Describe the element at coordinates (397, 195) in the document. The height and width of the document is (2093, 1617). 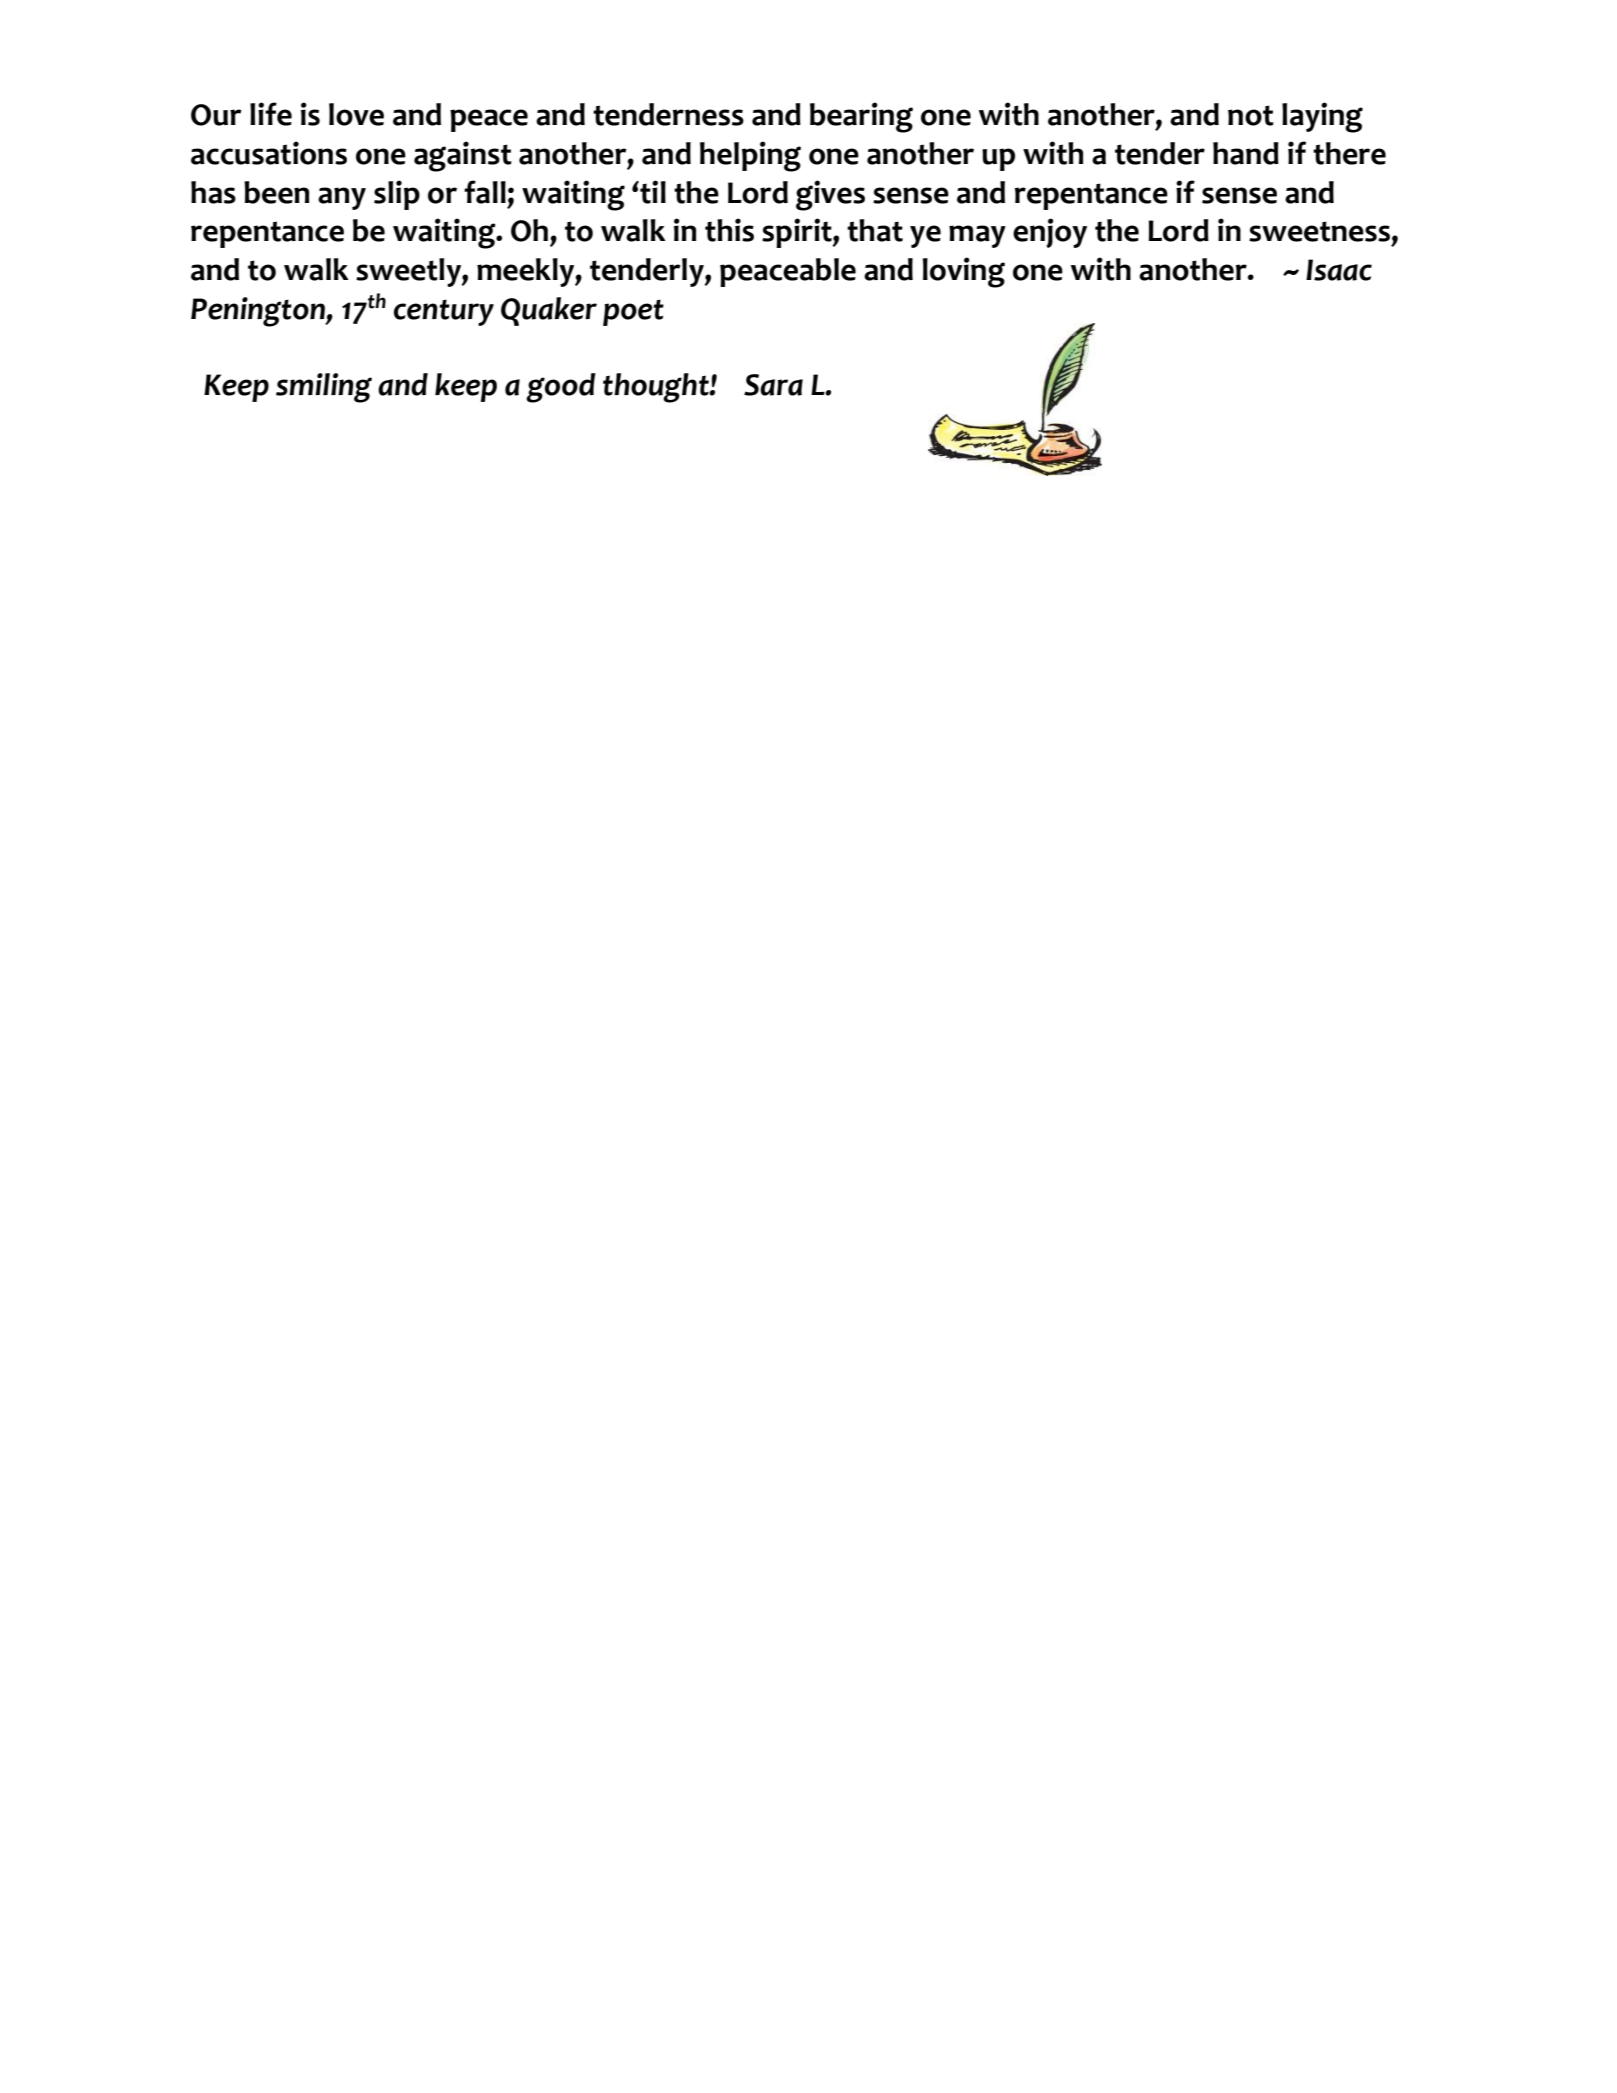
I see `slip` at that location.
